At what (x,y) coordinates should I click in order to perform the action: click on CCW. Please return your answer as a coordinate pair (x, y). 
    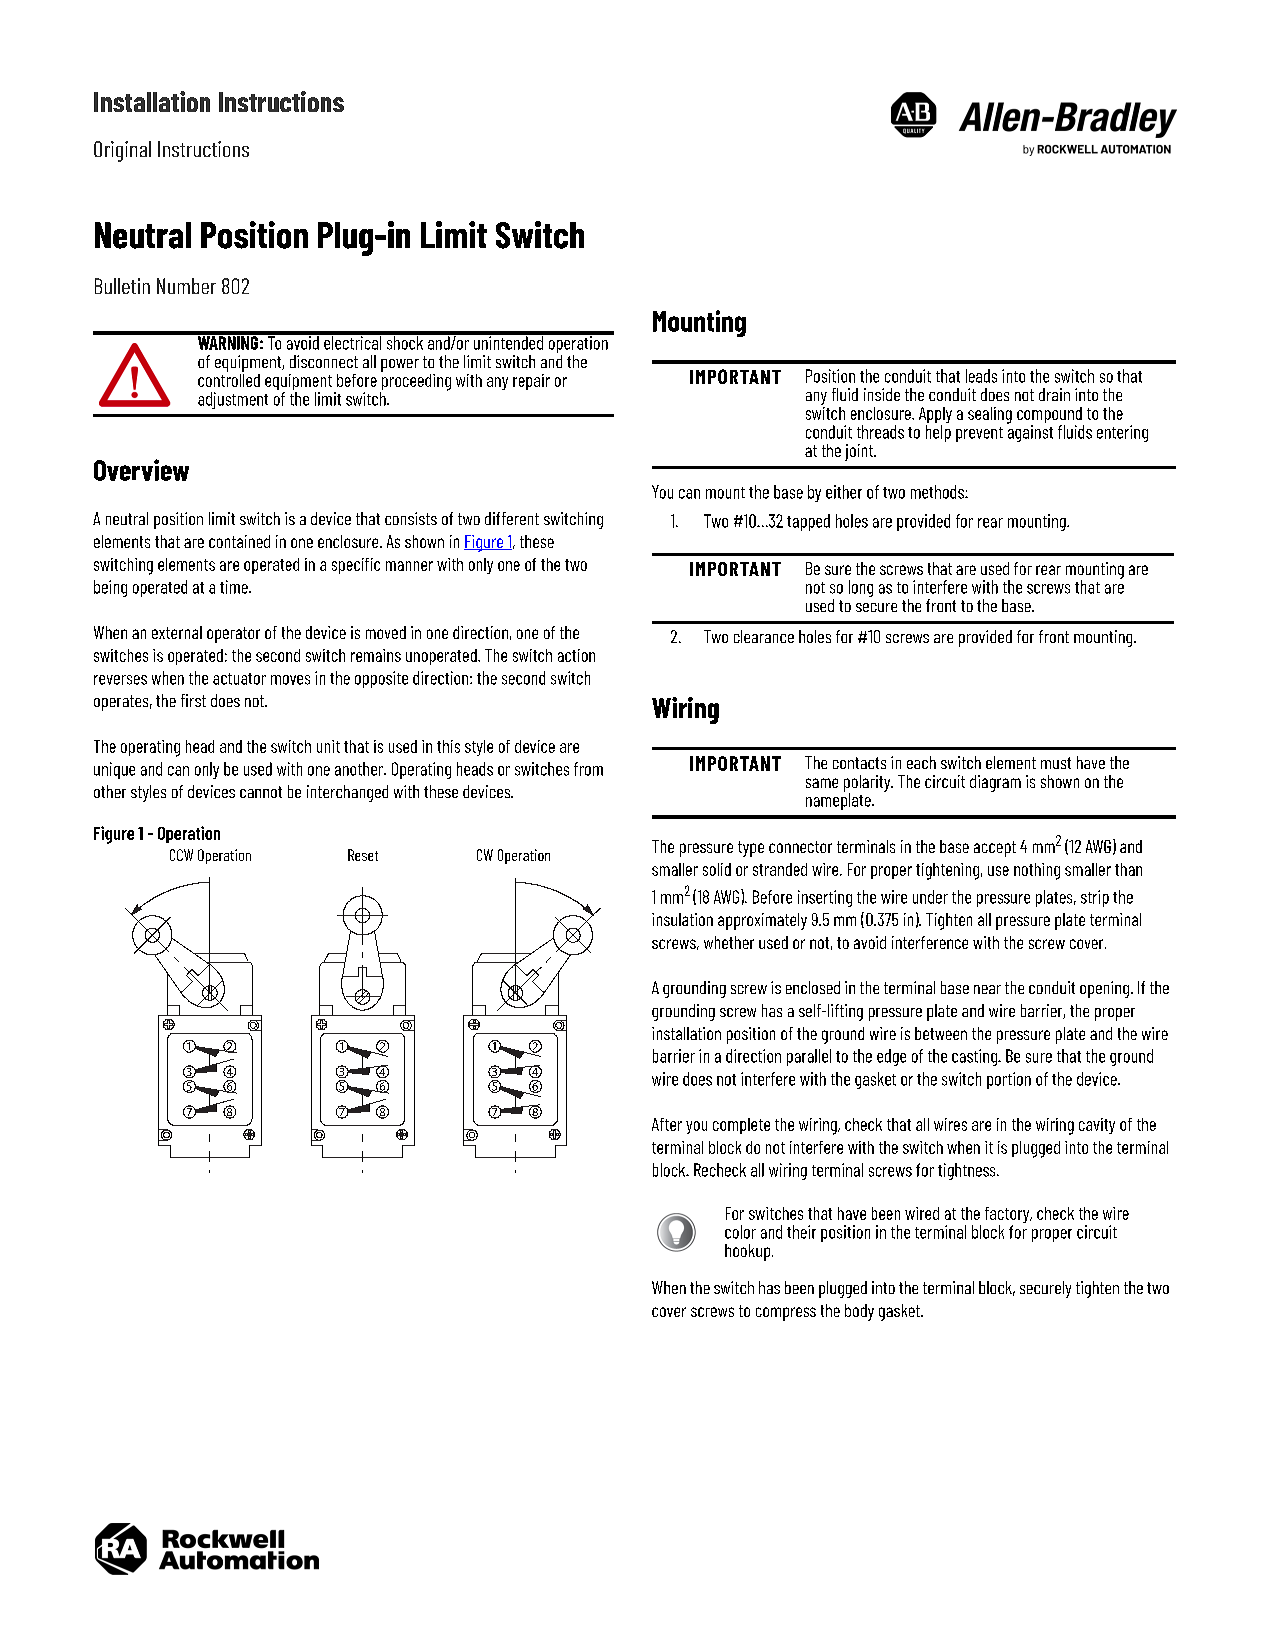
    Looking at the image, I should click on (181, 855).
